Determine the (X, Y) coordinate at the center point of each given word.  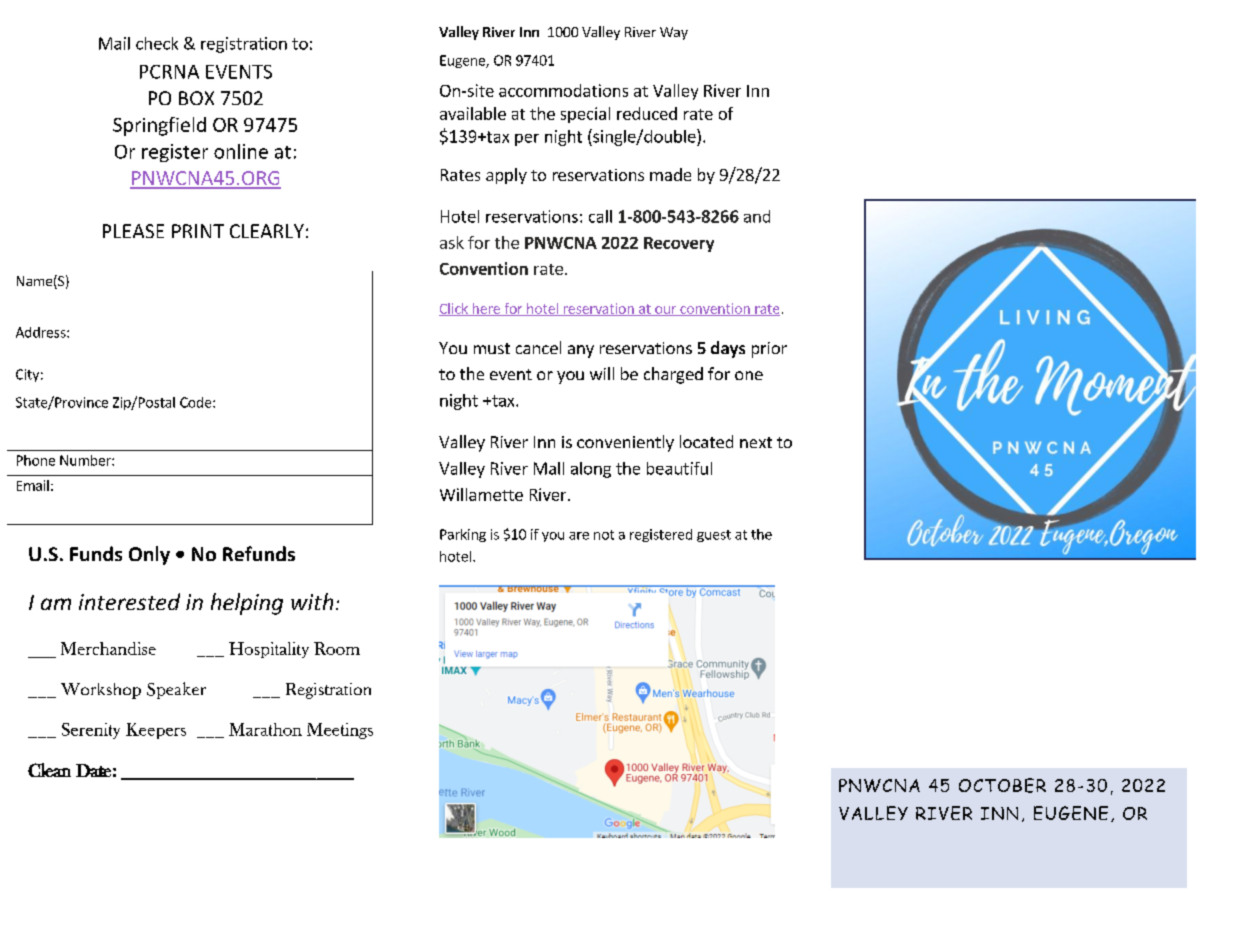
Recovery (679, 244)
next (756, 442)
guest (714, 536)
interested (129, 601)
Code (197, 402)
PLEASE (133, 231)
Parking (463, 535)
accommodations (563, 90)
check (157, 43)
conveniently (625, 443)
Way (674, 33)
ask (452, 242)
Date (93, 770)
